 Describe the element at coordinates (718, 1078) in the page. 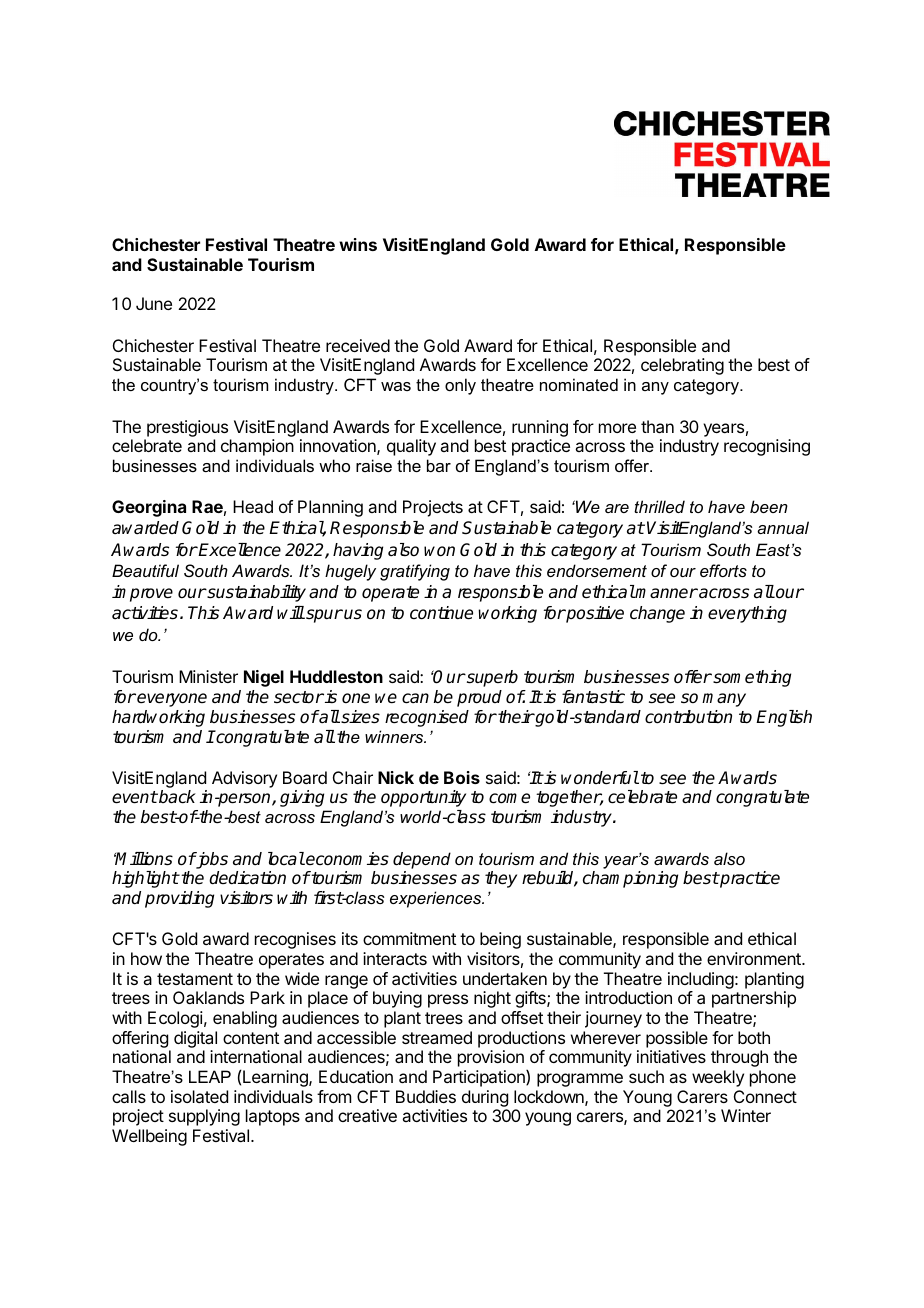

I see `weekly` at that location.
